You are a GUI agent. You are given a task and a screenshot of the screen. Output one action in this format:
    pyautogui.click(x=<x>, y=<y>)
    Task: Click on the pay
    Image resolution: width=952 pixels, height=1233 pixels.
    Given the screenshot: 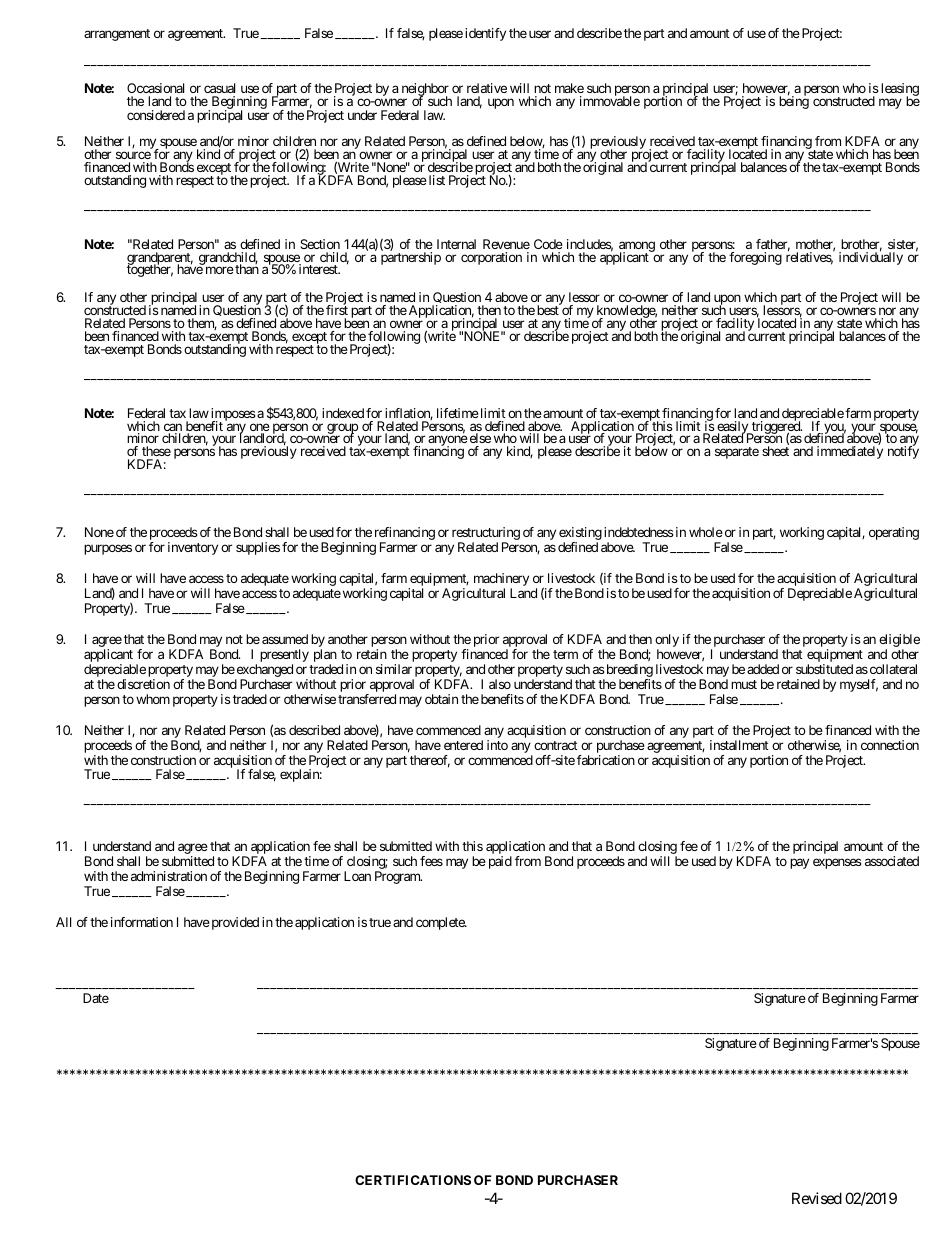 What is the action you would take?
    pyautogui.click(x=799, y=863)
